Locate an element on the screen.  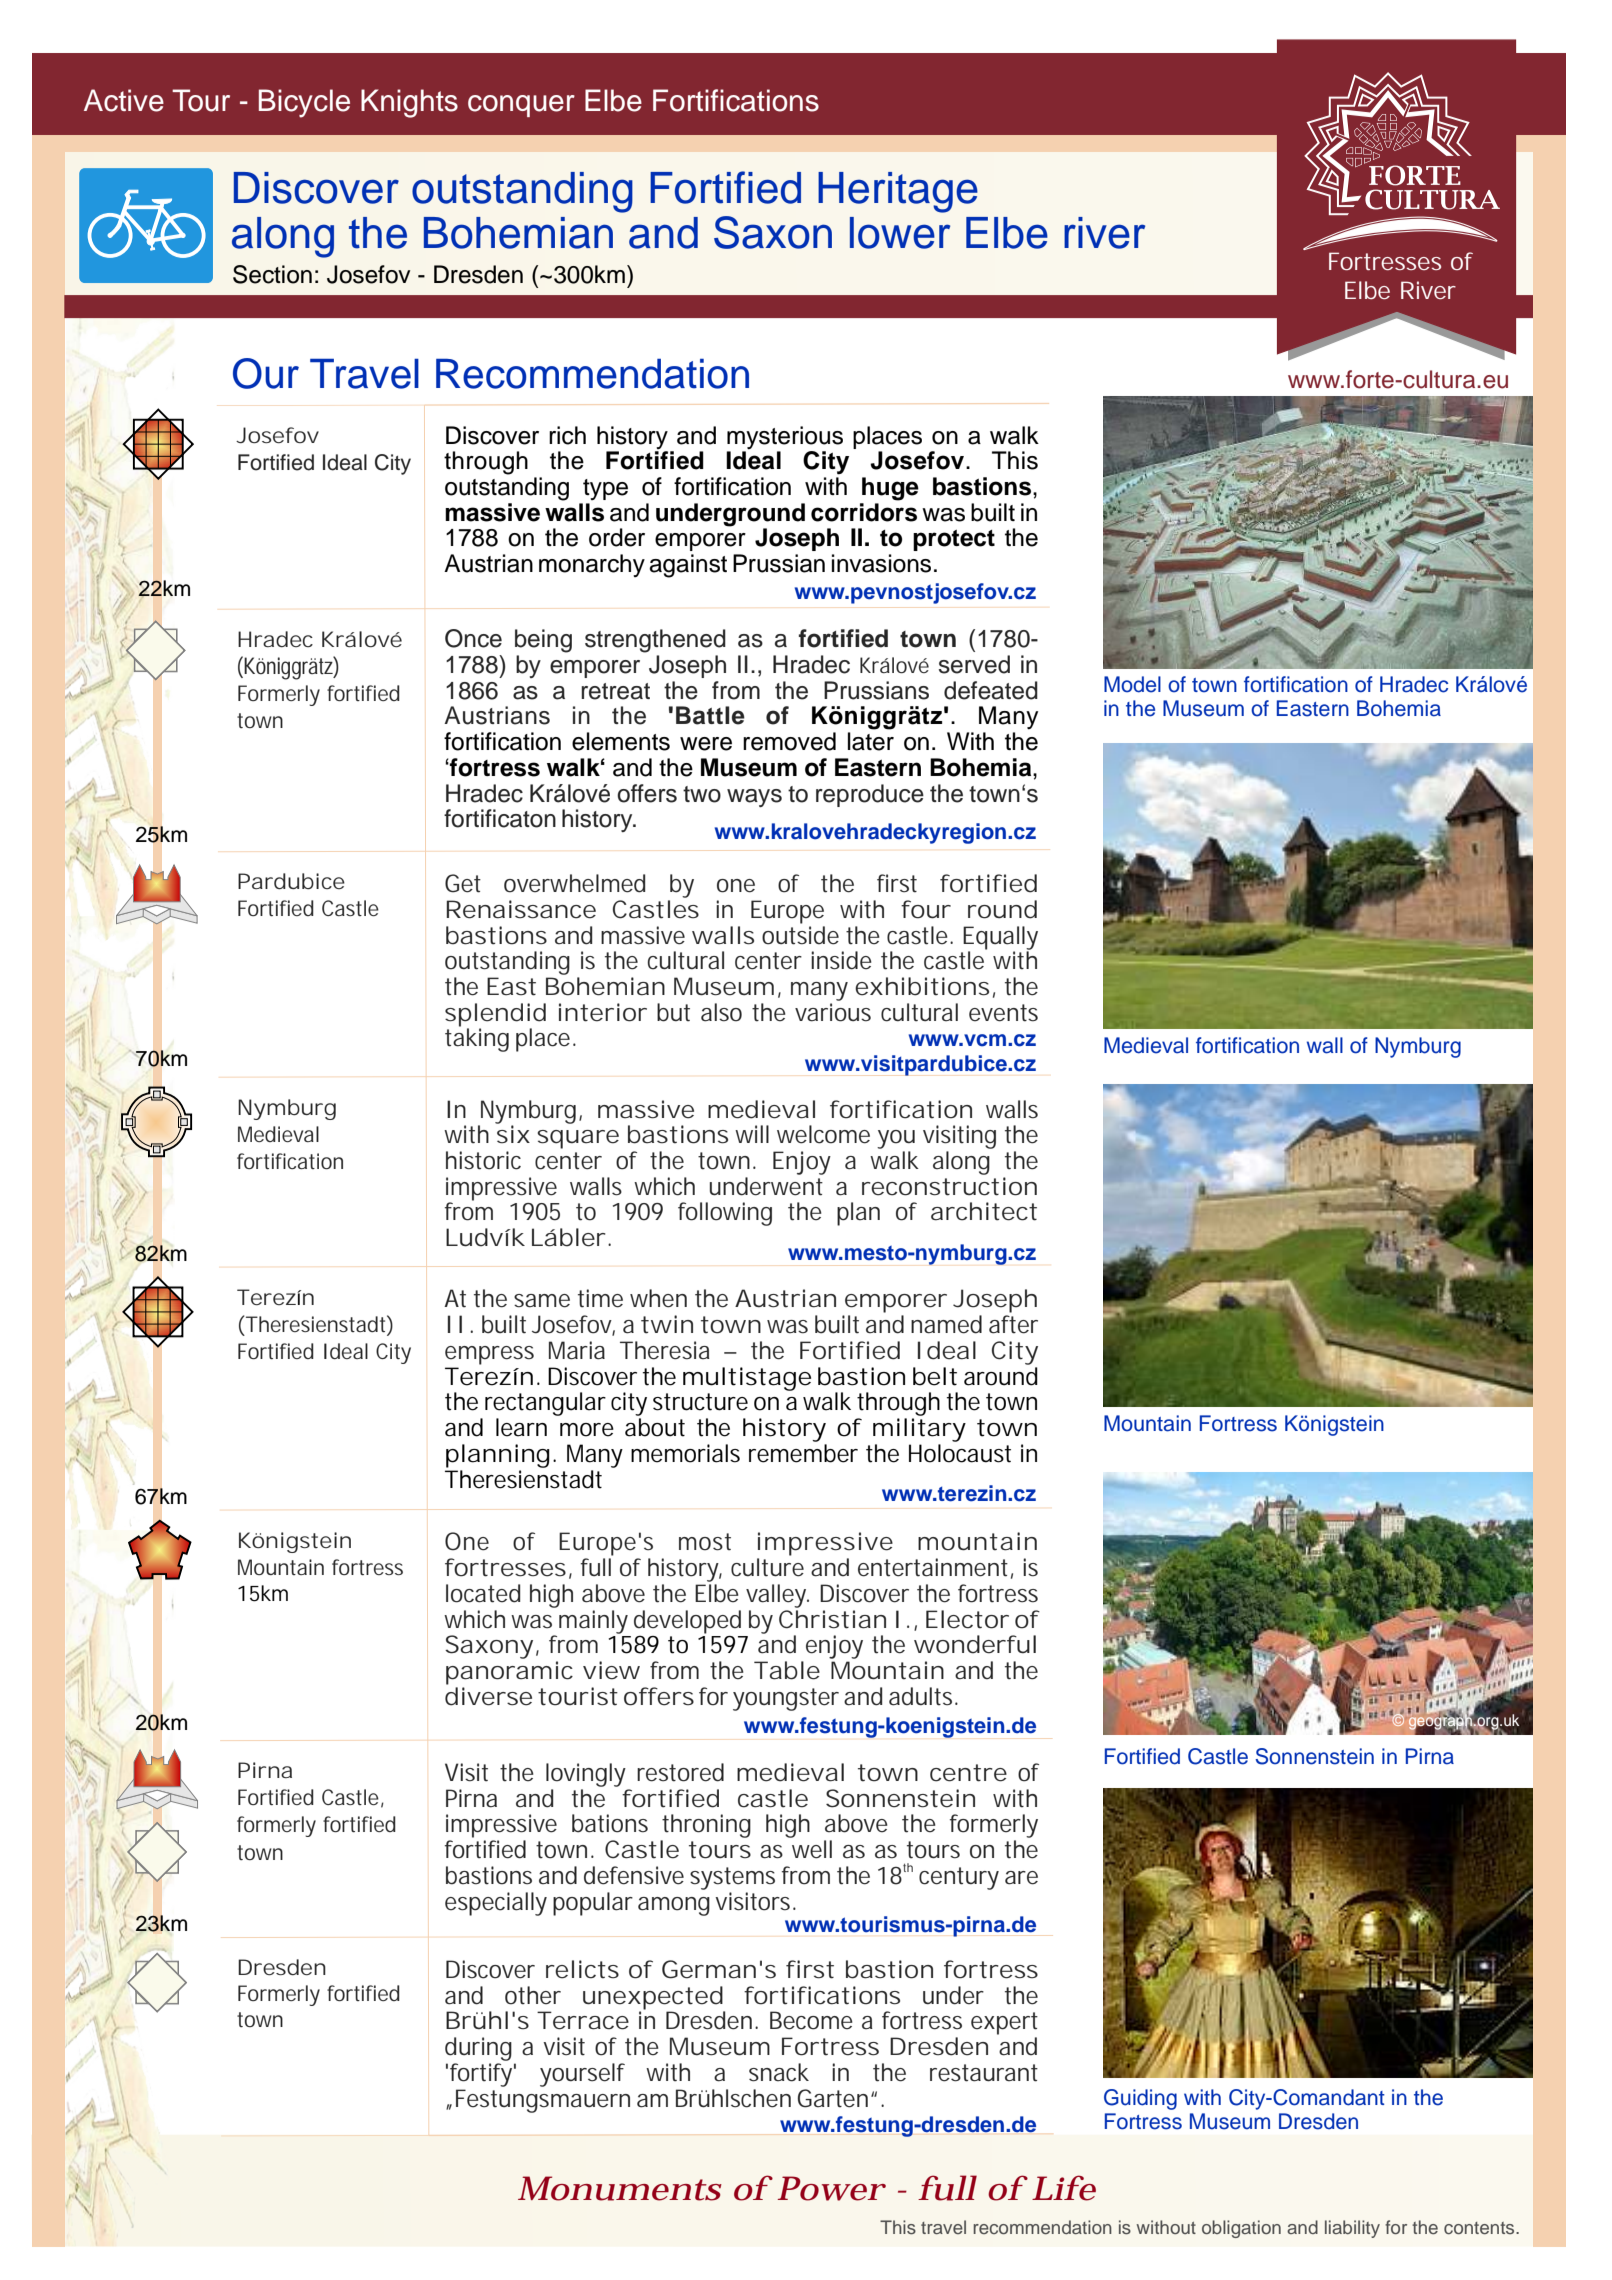
Power is located at coordinates (831, 2188).
